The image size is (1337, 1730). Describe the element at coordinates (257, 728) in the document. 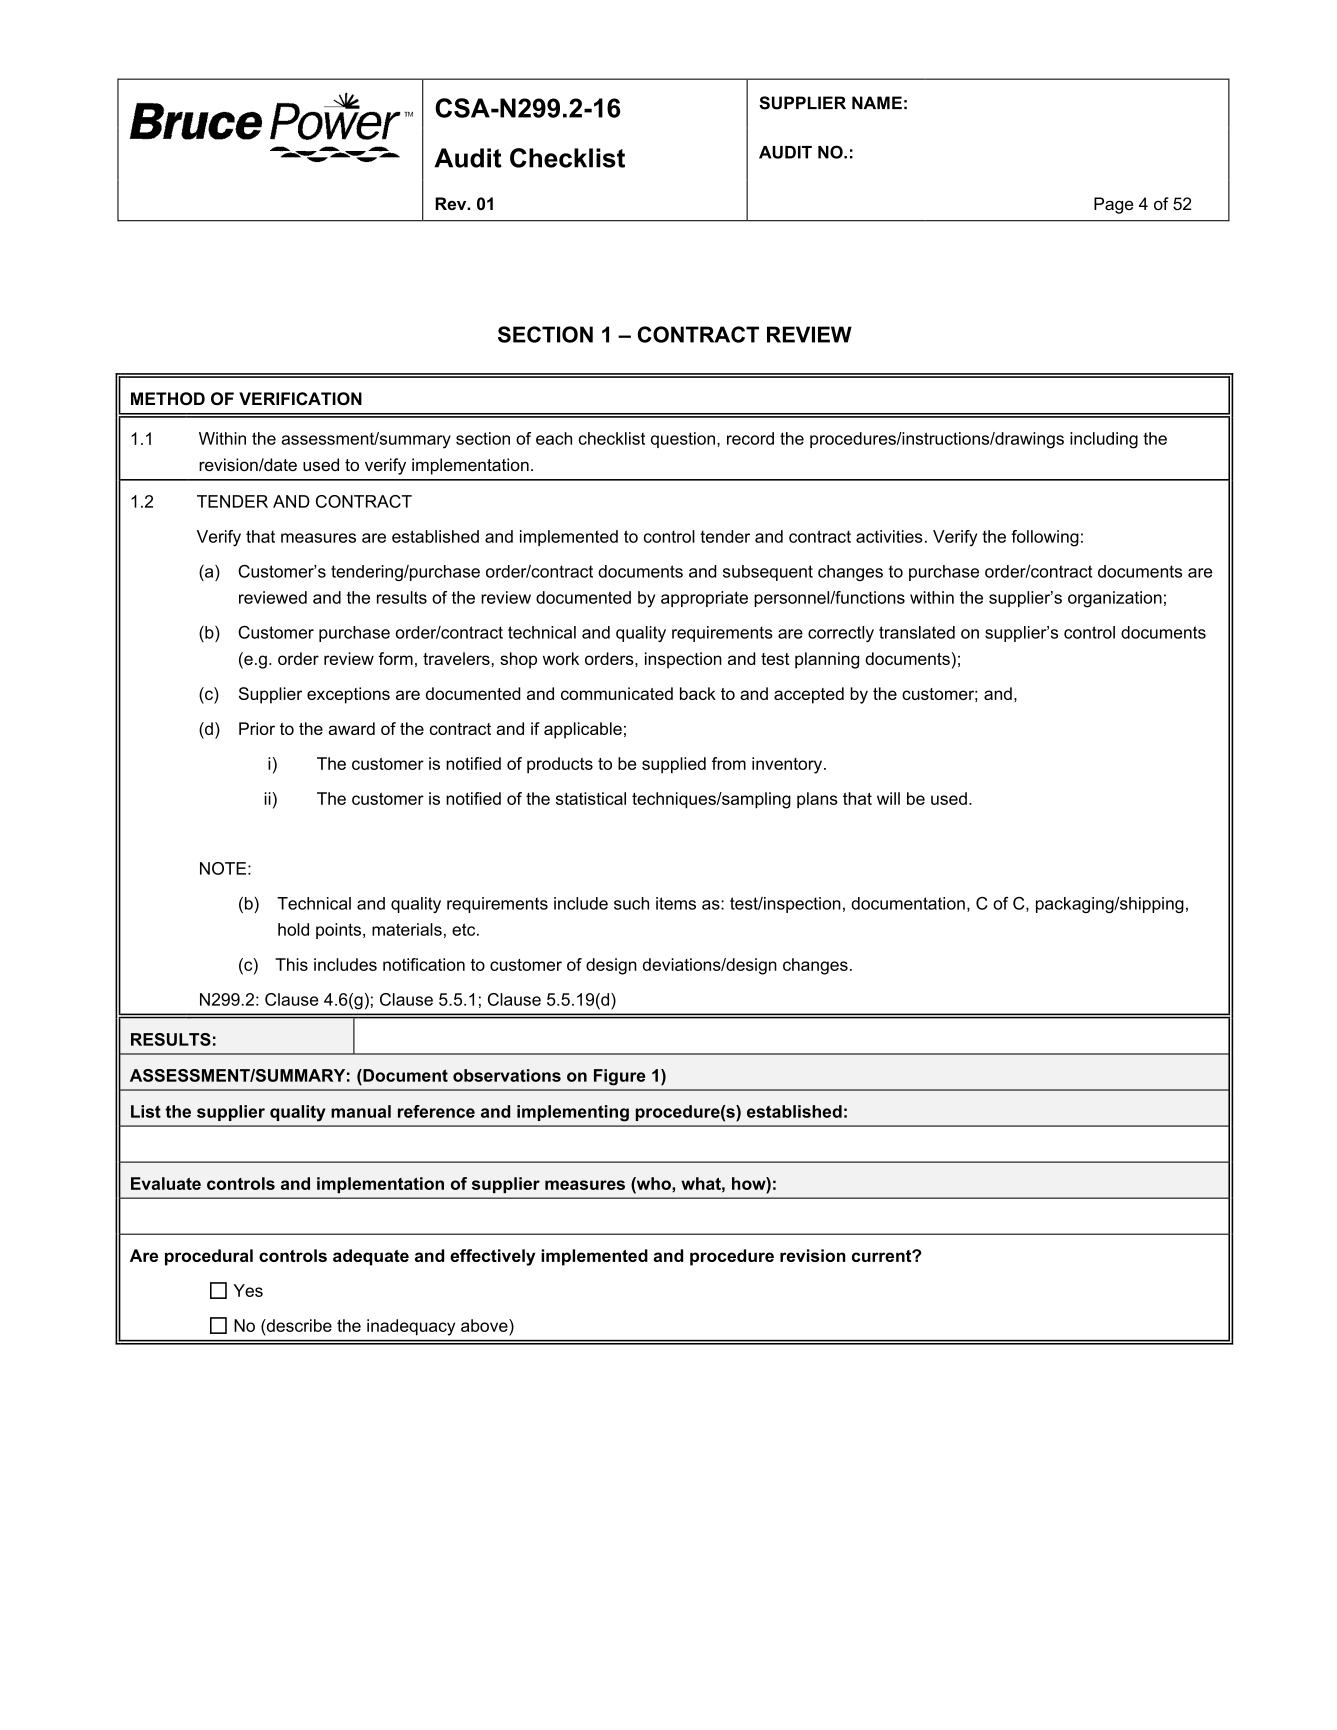

I see `Prior` at that location.
